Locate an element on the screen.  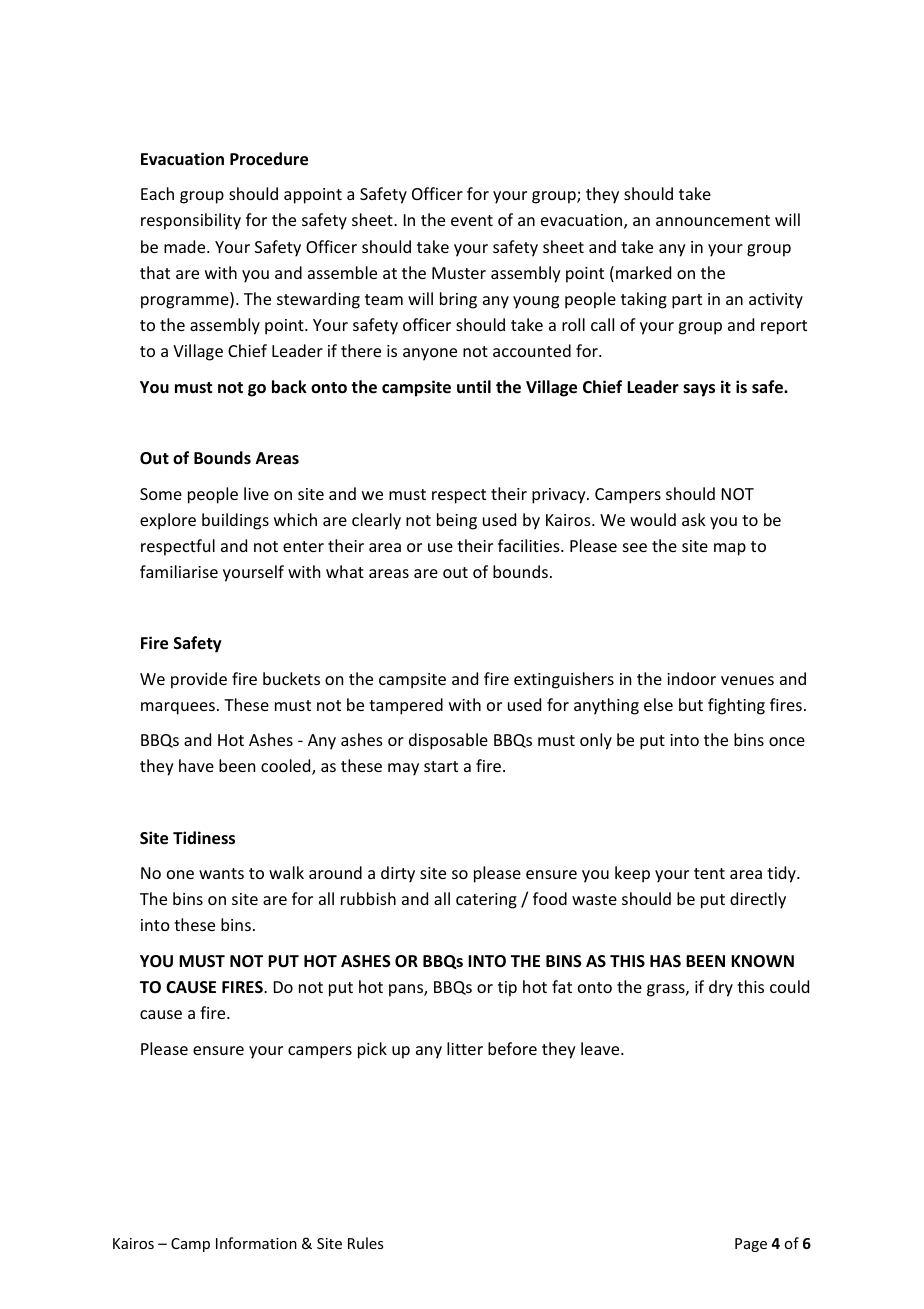
buildings is located at coordinates (235, 521).
